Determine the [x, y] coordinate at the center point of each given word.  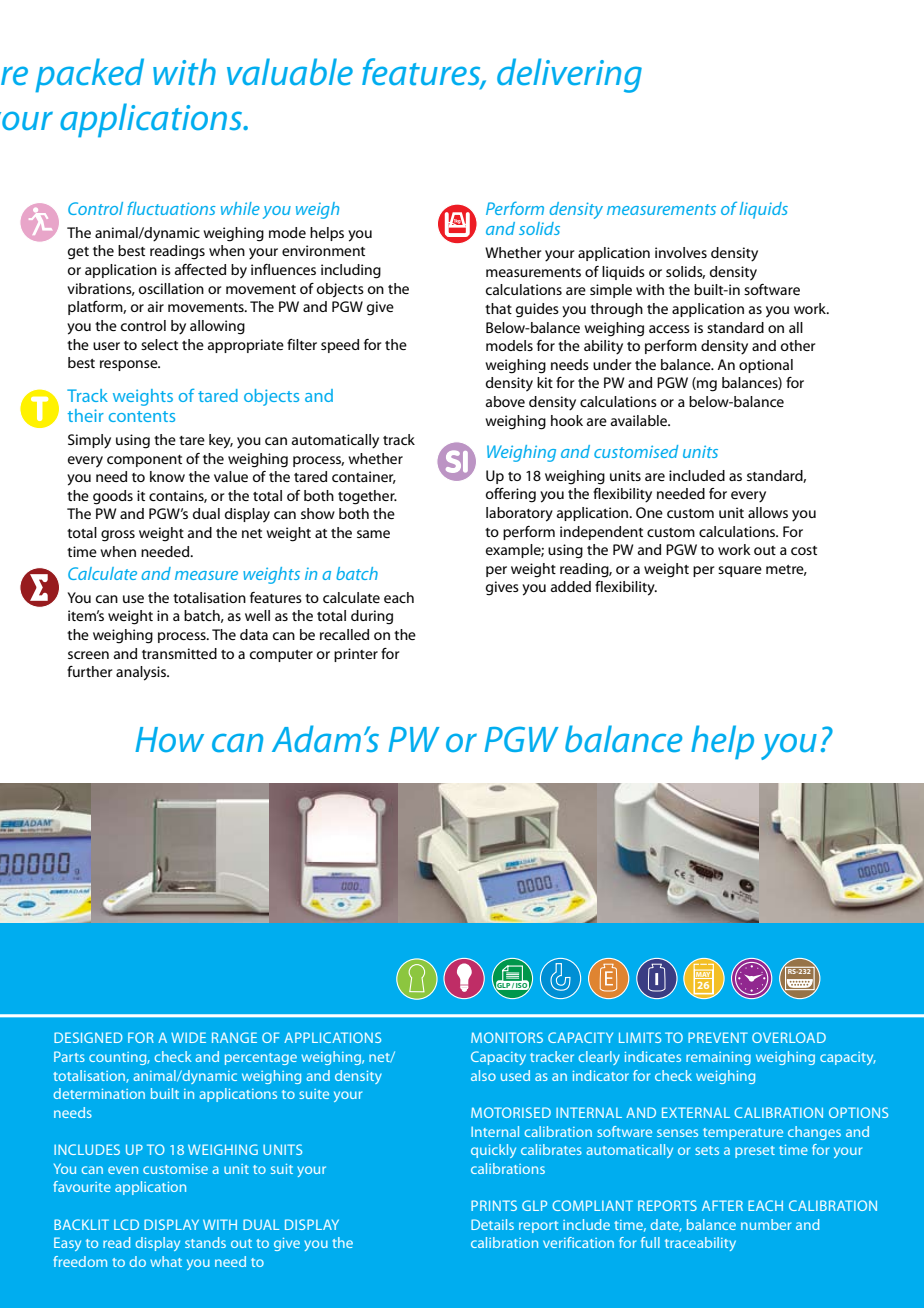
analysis [142, 673]
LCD [126, 1224]
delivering [569, 75]
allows [768, 512]
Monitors [507, 1037]
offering [511, 495]
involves [681, 252]
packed [89, 75]
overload [789, 1037]
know [167, 476]
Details [492, 1224]
